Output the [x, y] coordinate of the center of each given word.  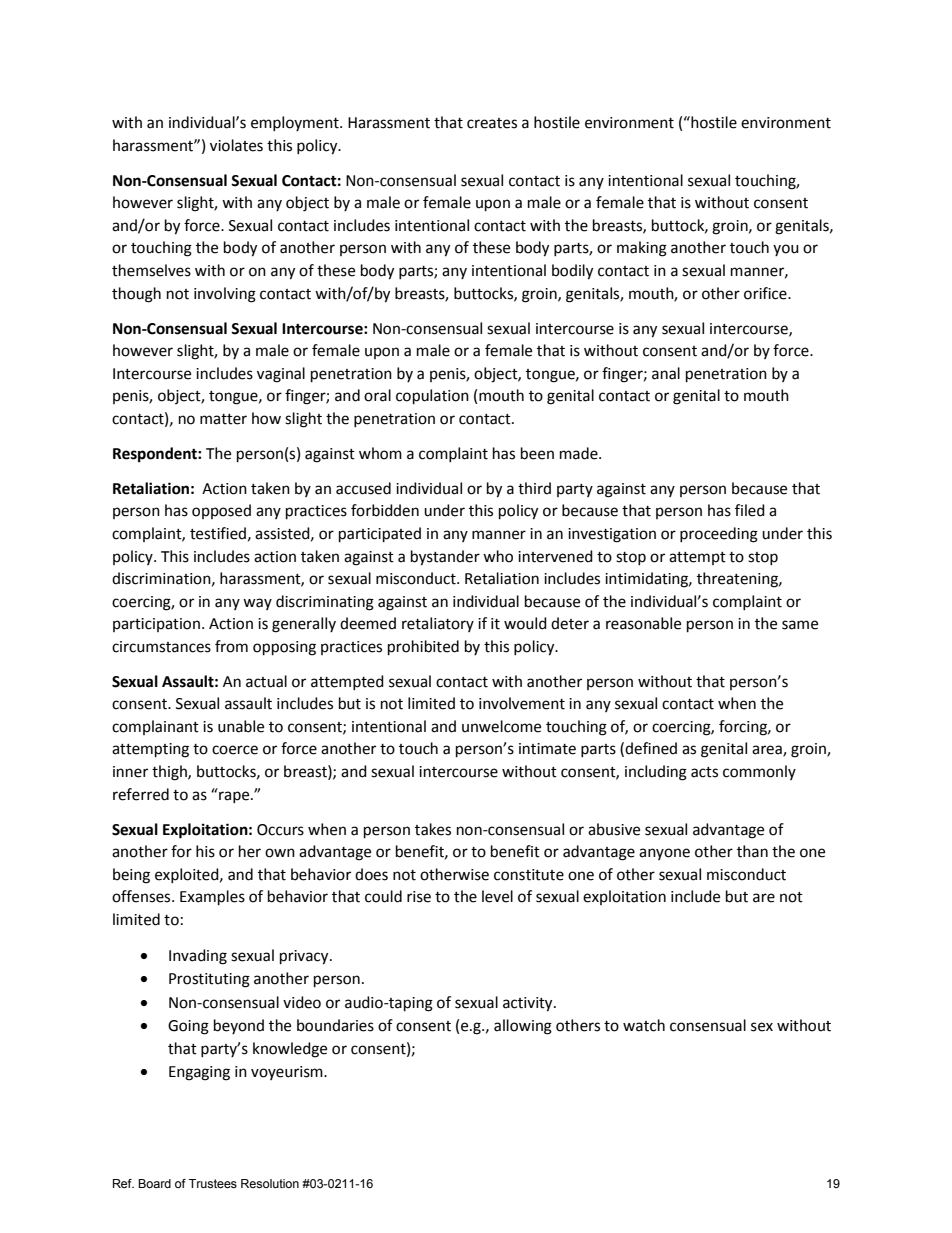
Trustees [213, 1183]
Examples [212, 898]
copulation [432, 397]
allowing [523, 1027]
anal [666, 373]
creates [492, 123]
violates [236, 145]
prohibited [423, 648]
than [752, 851]
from [231, 646]
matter [223, 419]
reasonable [643, 623]
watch [644, 1025]
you [786, 250]
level [497, 896]
